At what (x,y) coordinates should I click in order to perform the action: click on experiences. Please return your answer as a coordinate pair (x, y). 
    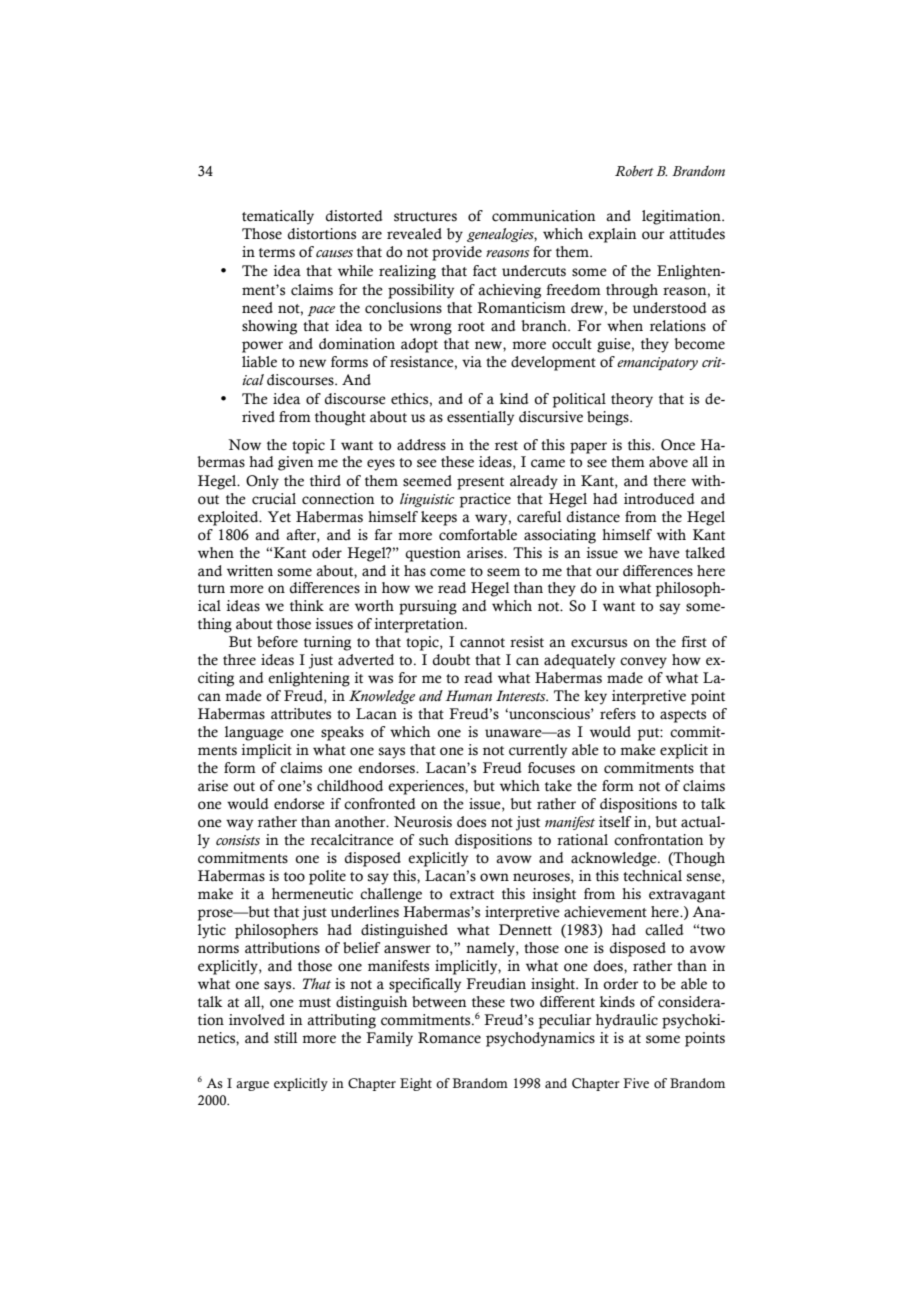
    Looking at the image, I should click on (427, 787).
